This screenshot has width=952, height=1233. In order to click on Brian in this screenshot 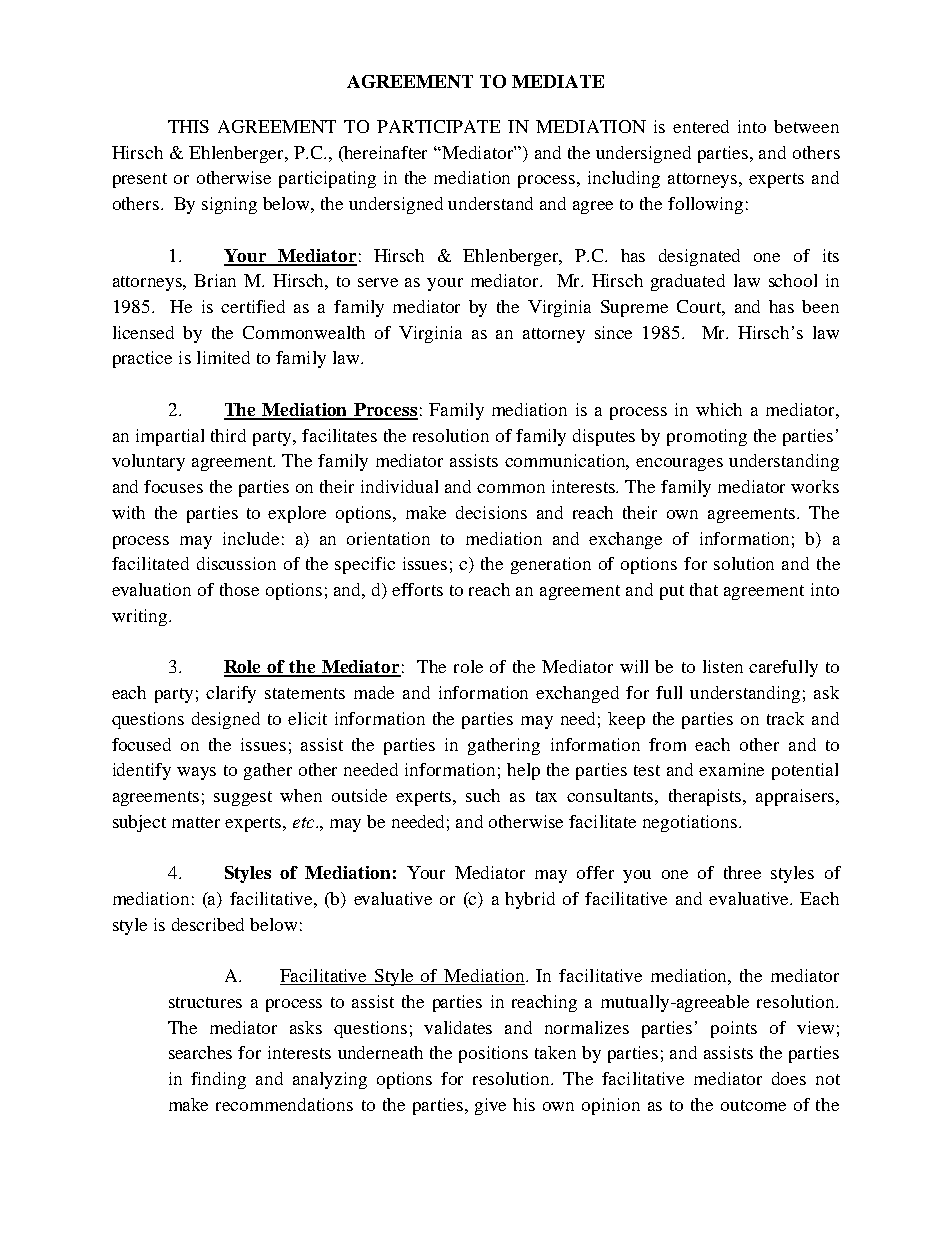, I will do `click(215, 280)`.
